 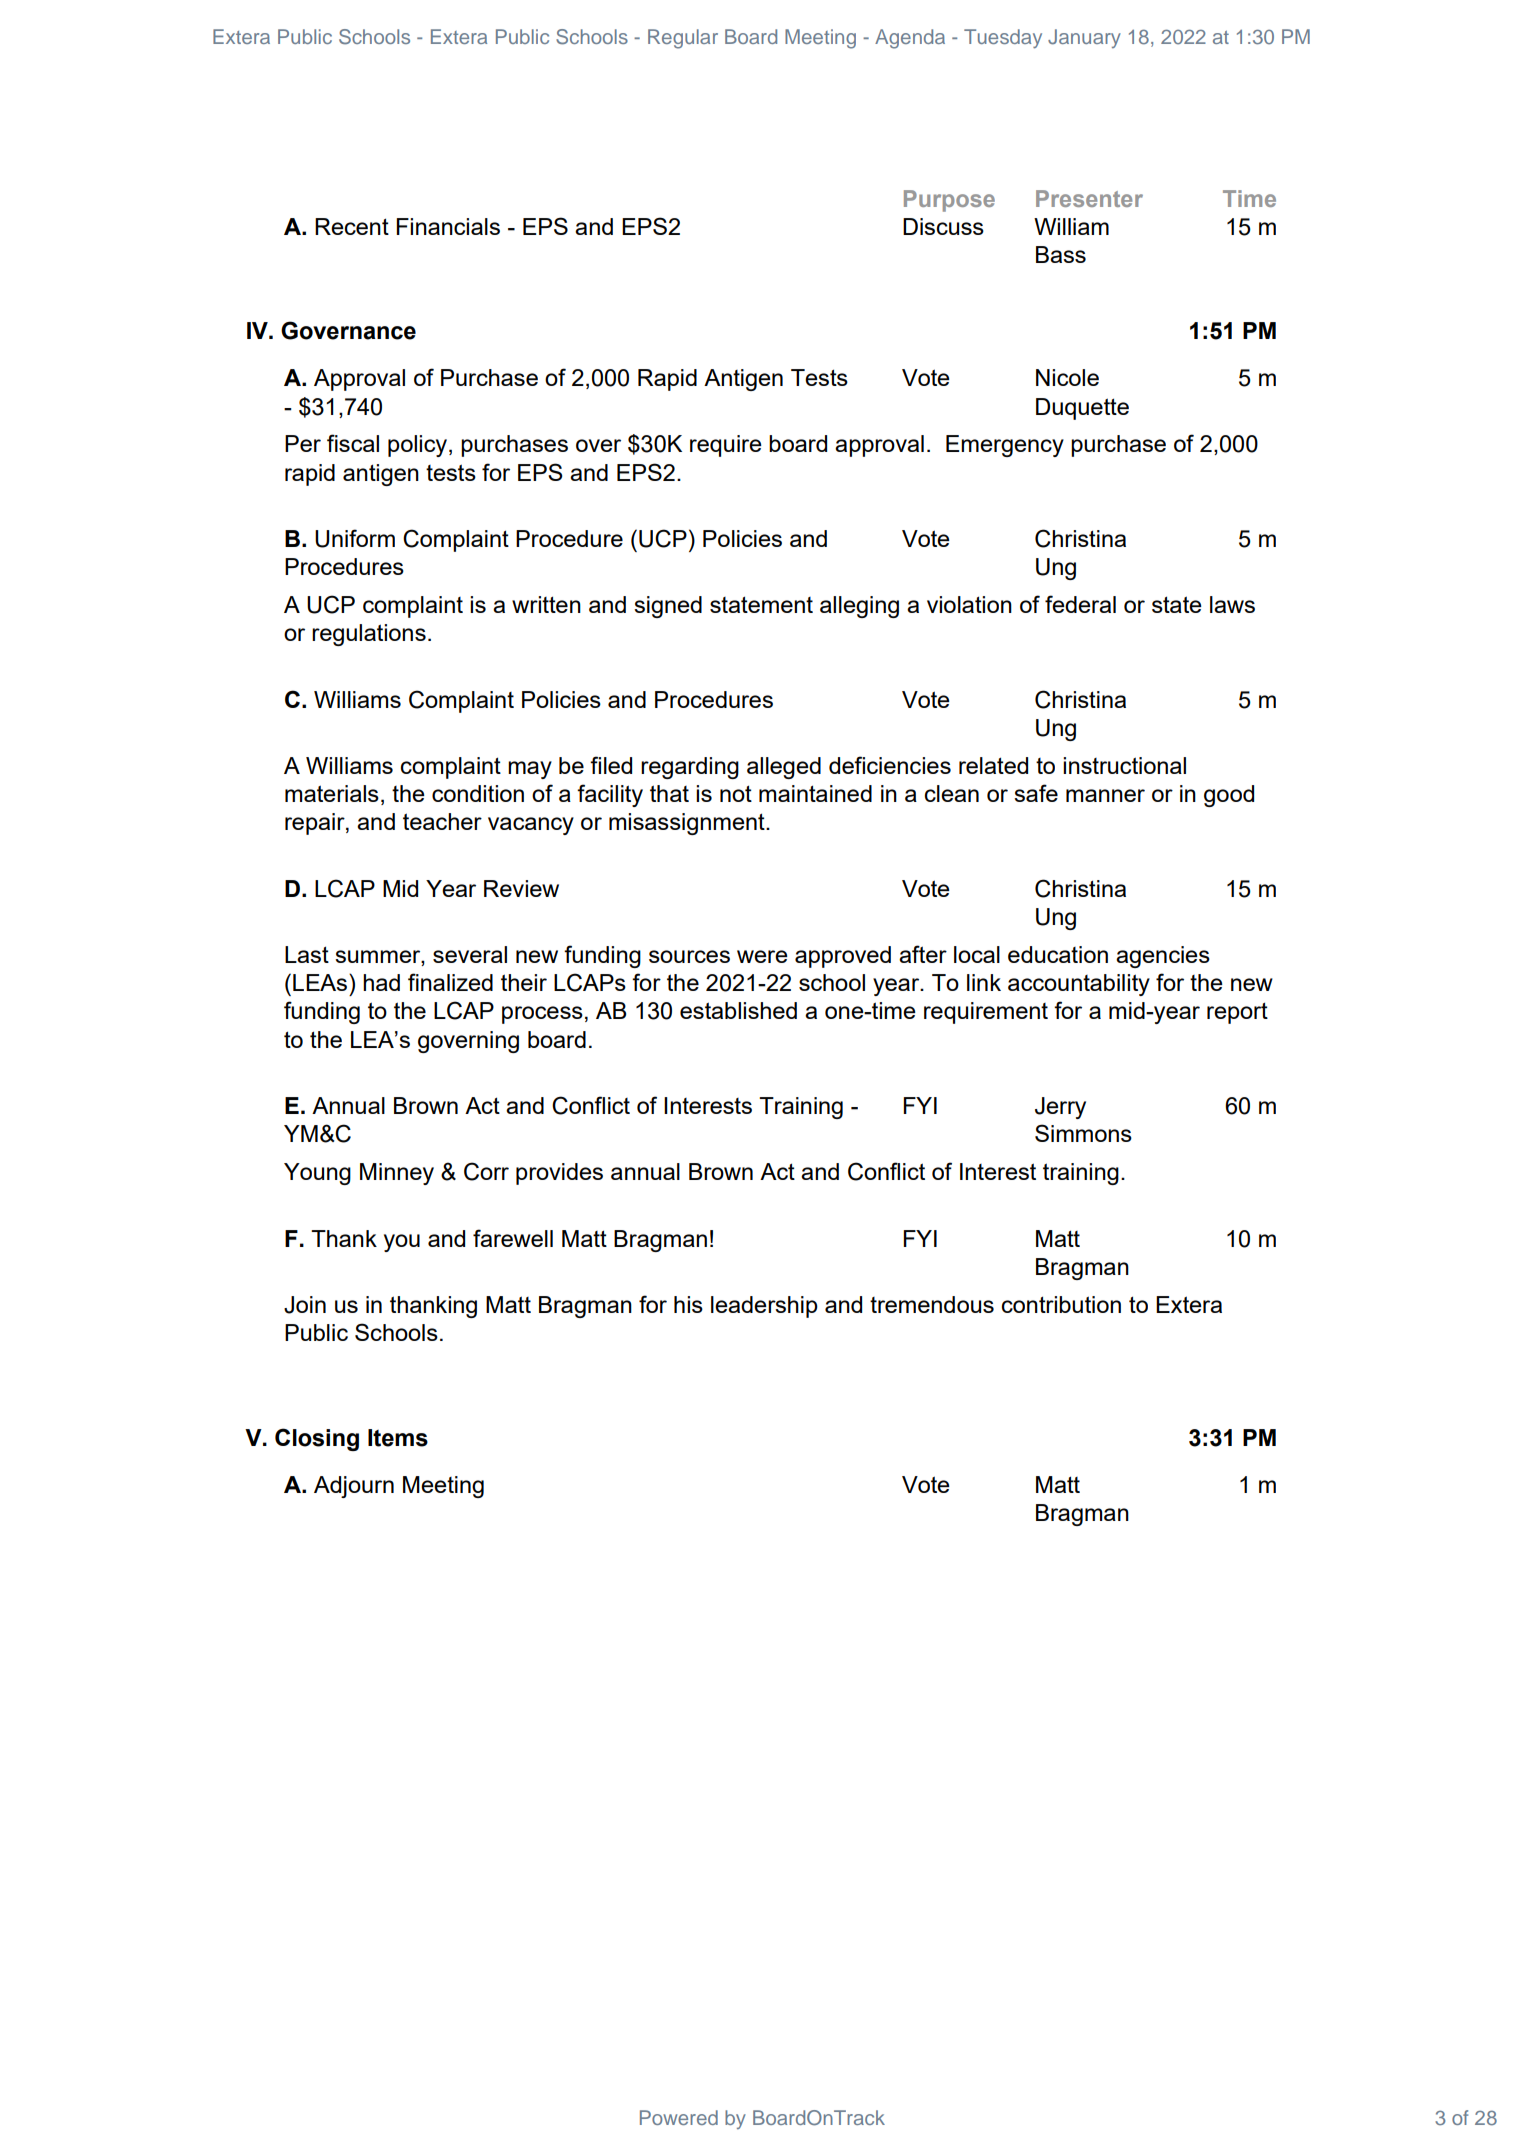 I want to click on policy, so click(x=419, y=446).
